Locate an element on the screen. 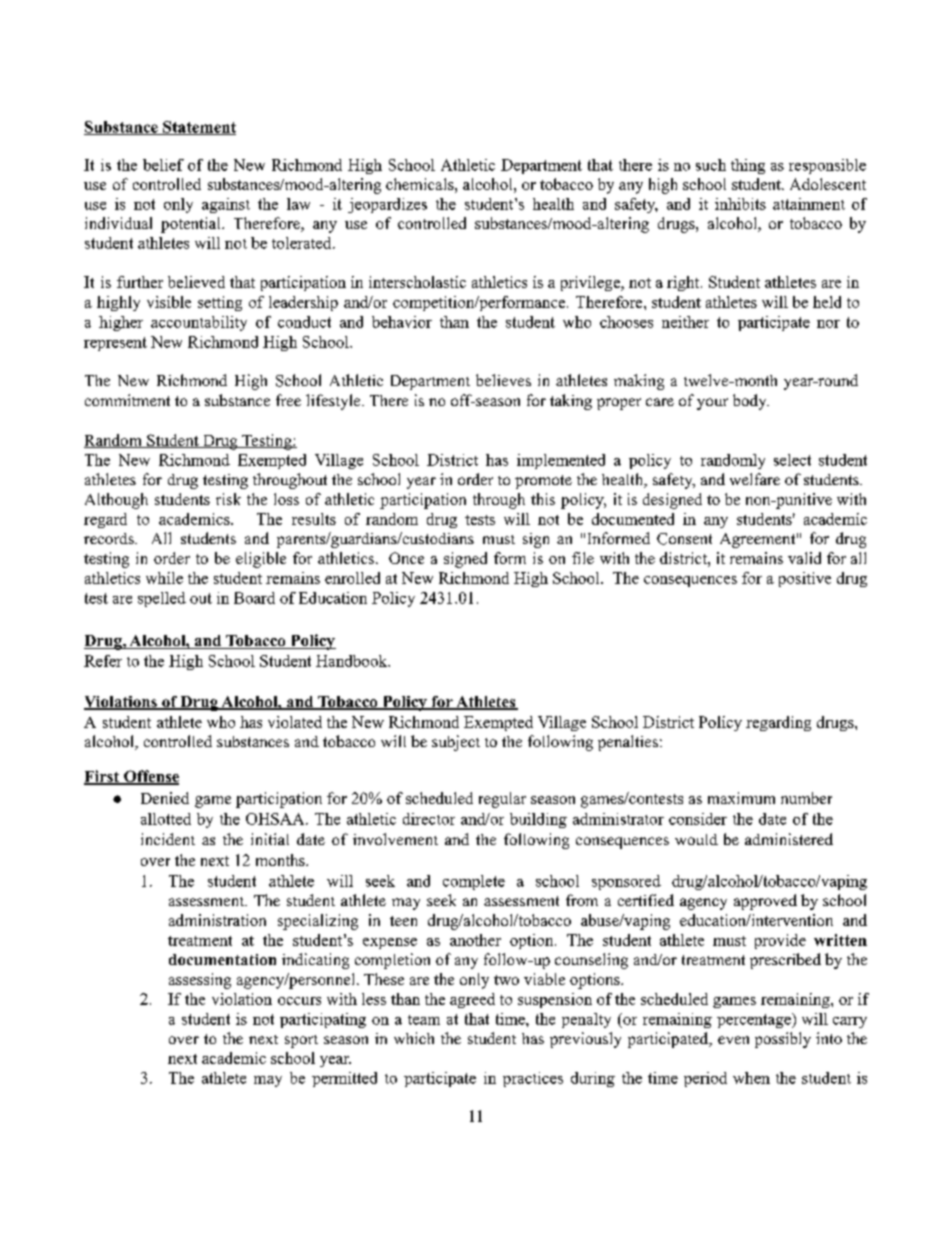  which is located at coordinates (414, 1038).
